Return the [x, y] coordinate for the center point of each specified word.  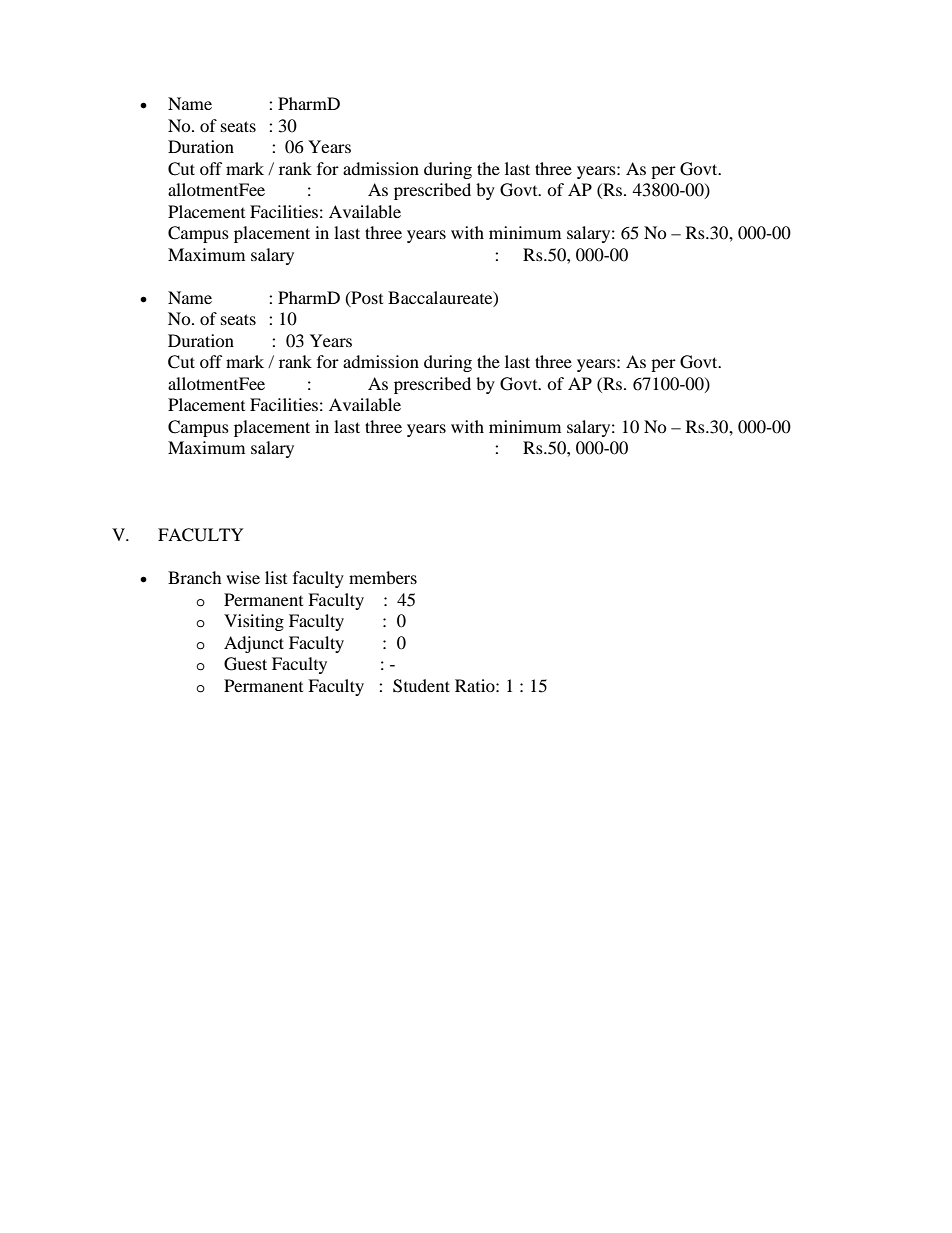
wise [243, 577]
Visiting [254, 622]
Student [421, 686]
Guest [245, 664]
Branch [195, 577]
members [383, 577]
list [276, 577]
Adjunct [254, 644]
